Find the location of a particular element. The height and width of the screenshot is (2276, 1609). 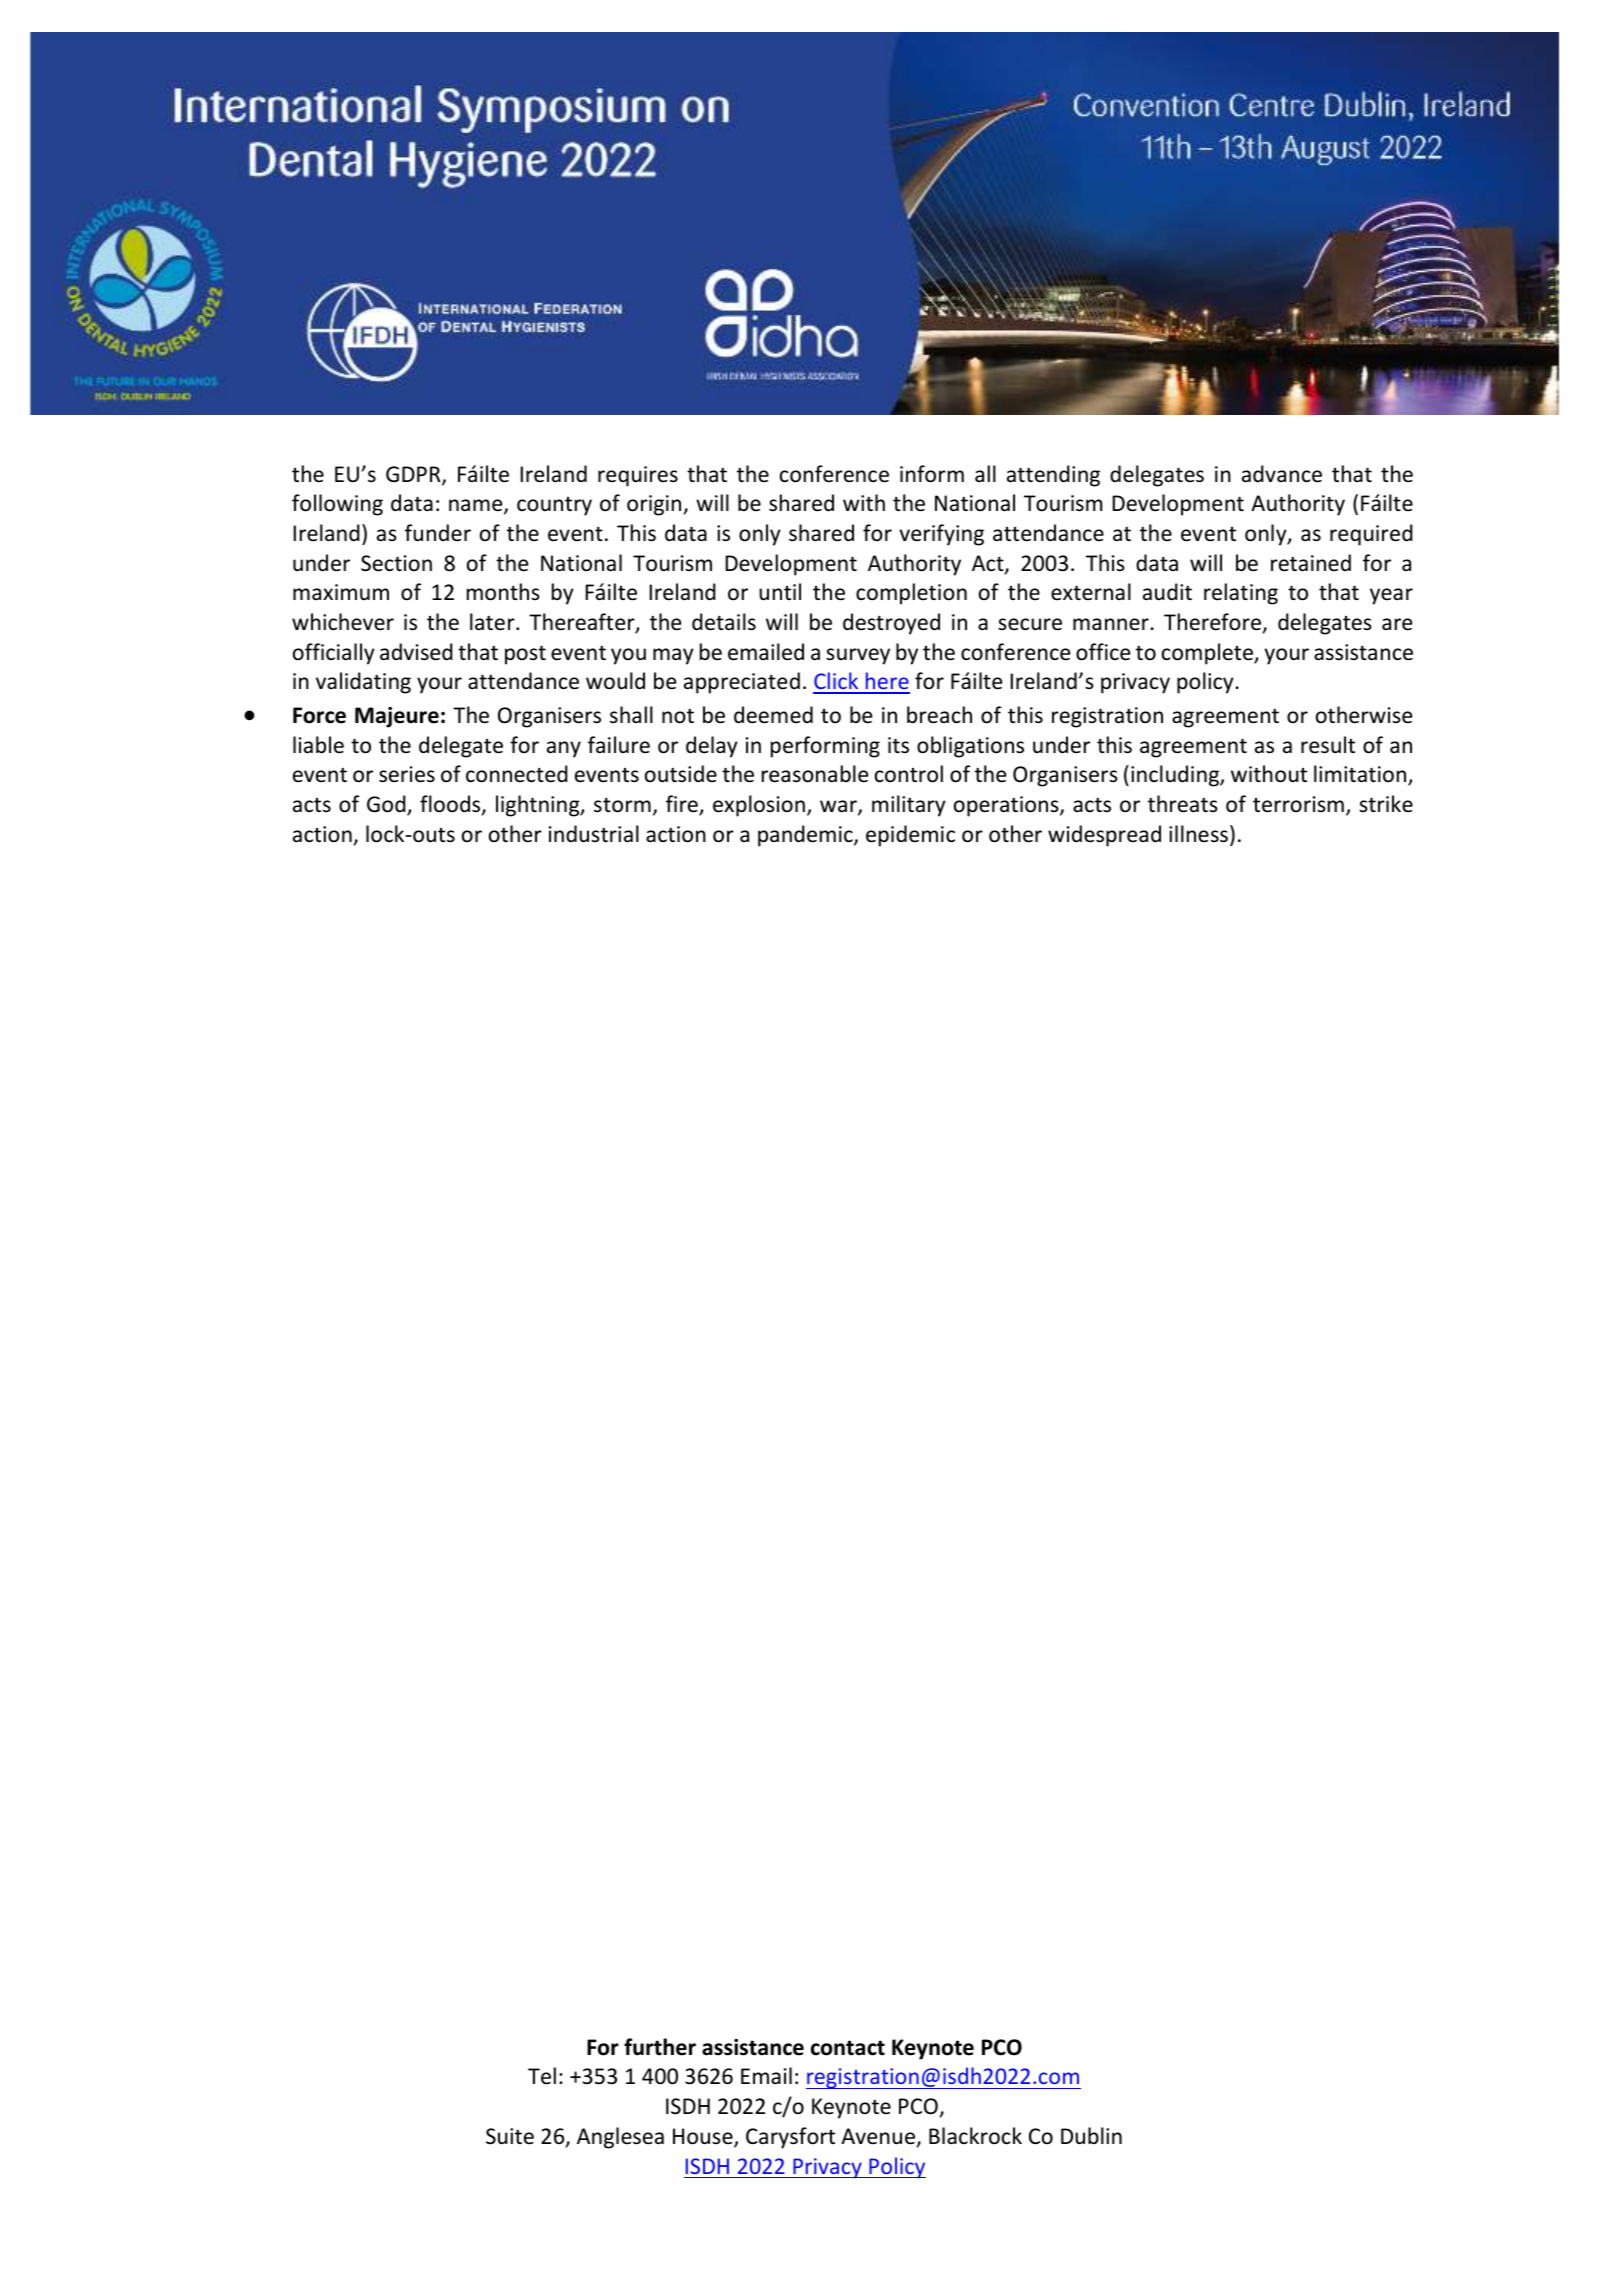

advance is located at coordinates (1282, 474).
